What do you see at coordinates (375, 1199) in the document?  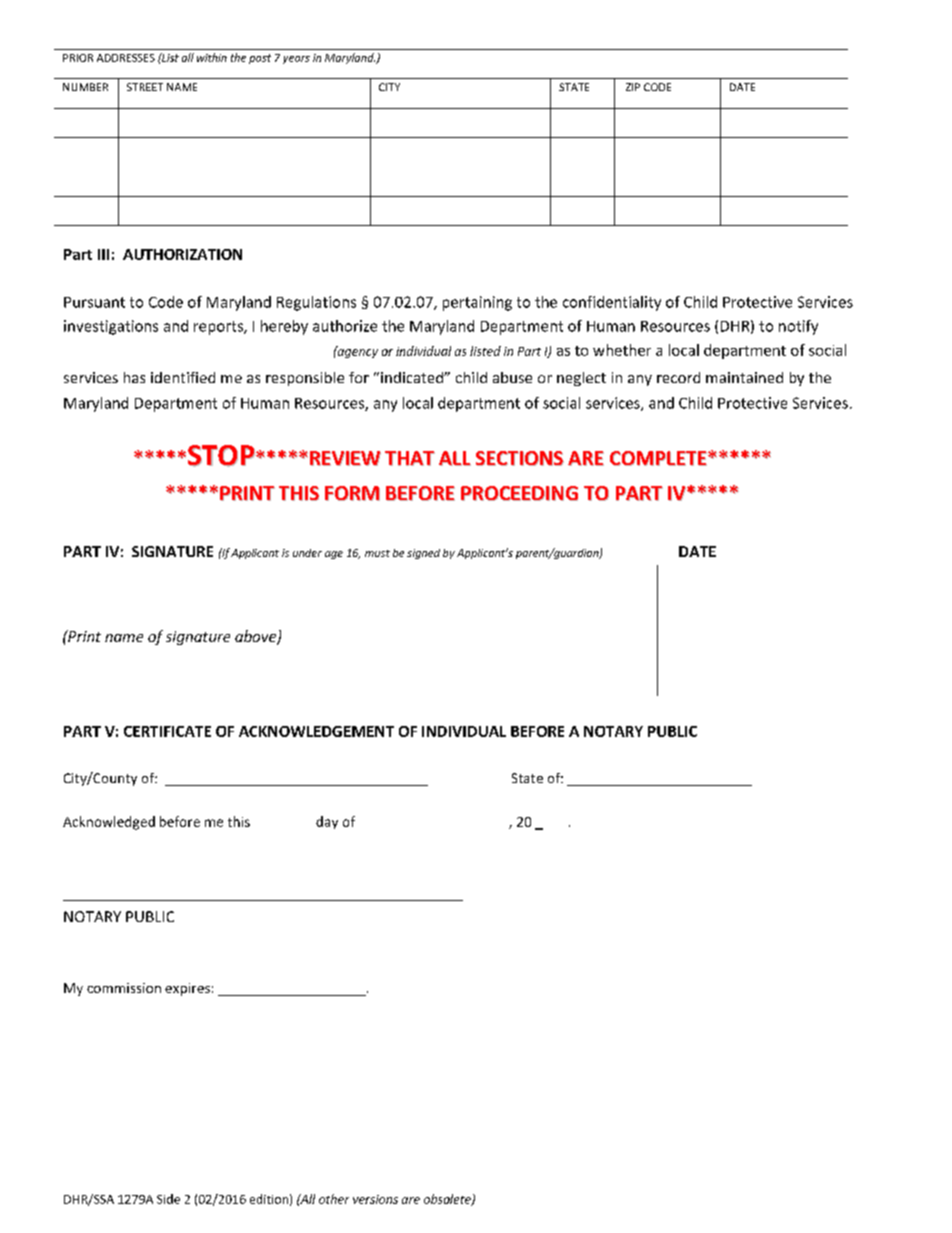 I see `versions` at bounding box center [375, 1199].
